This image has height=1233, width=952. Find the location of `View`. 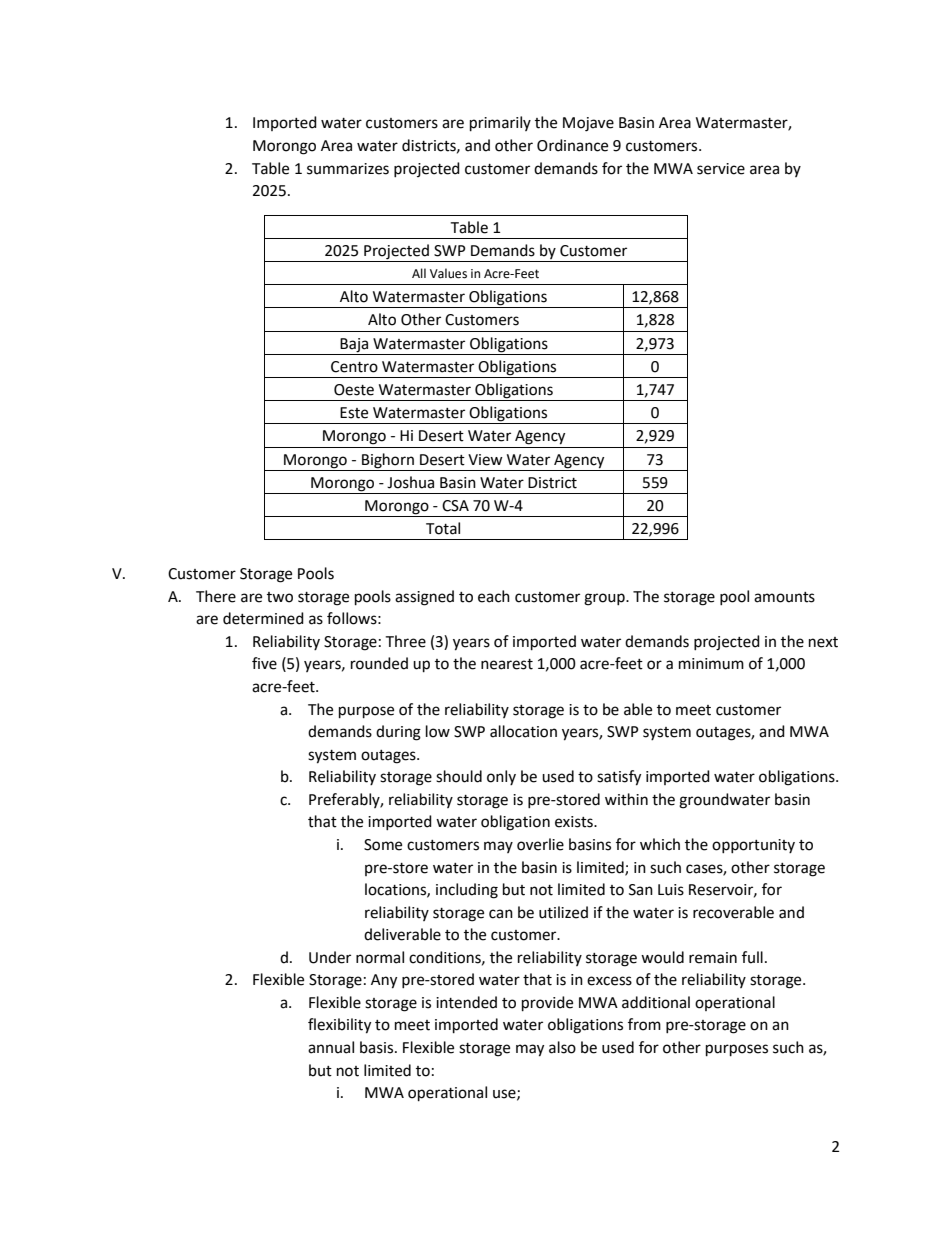

View is located at coordinates (485, 460).
